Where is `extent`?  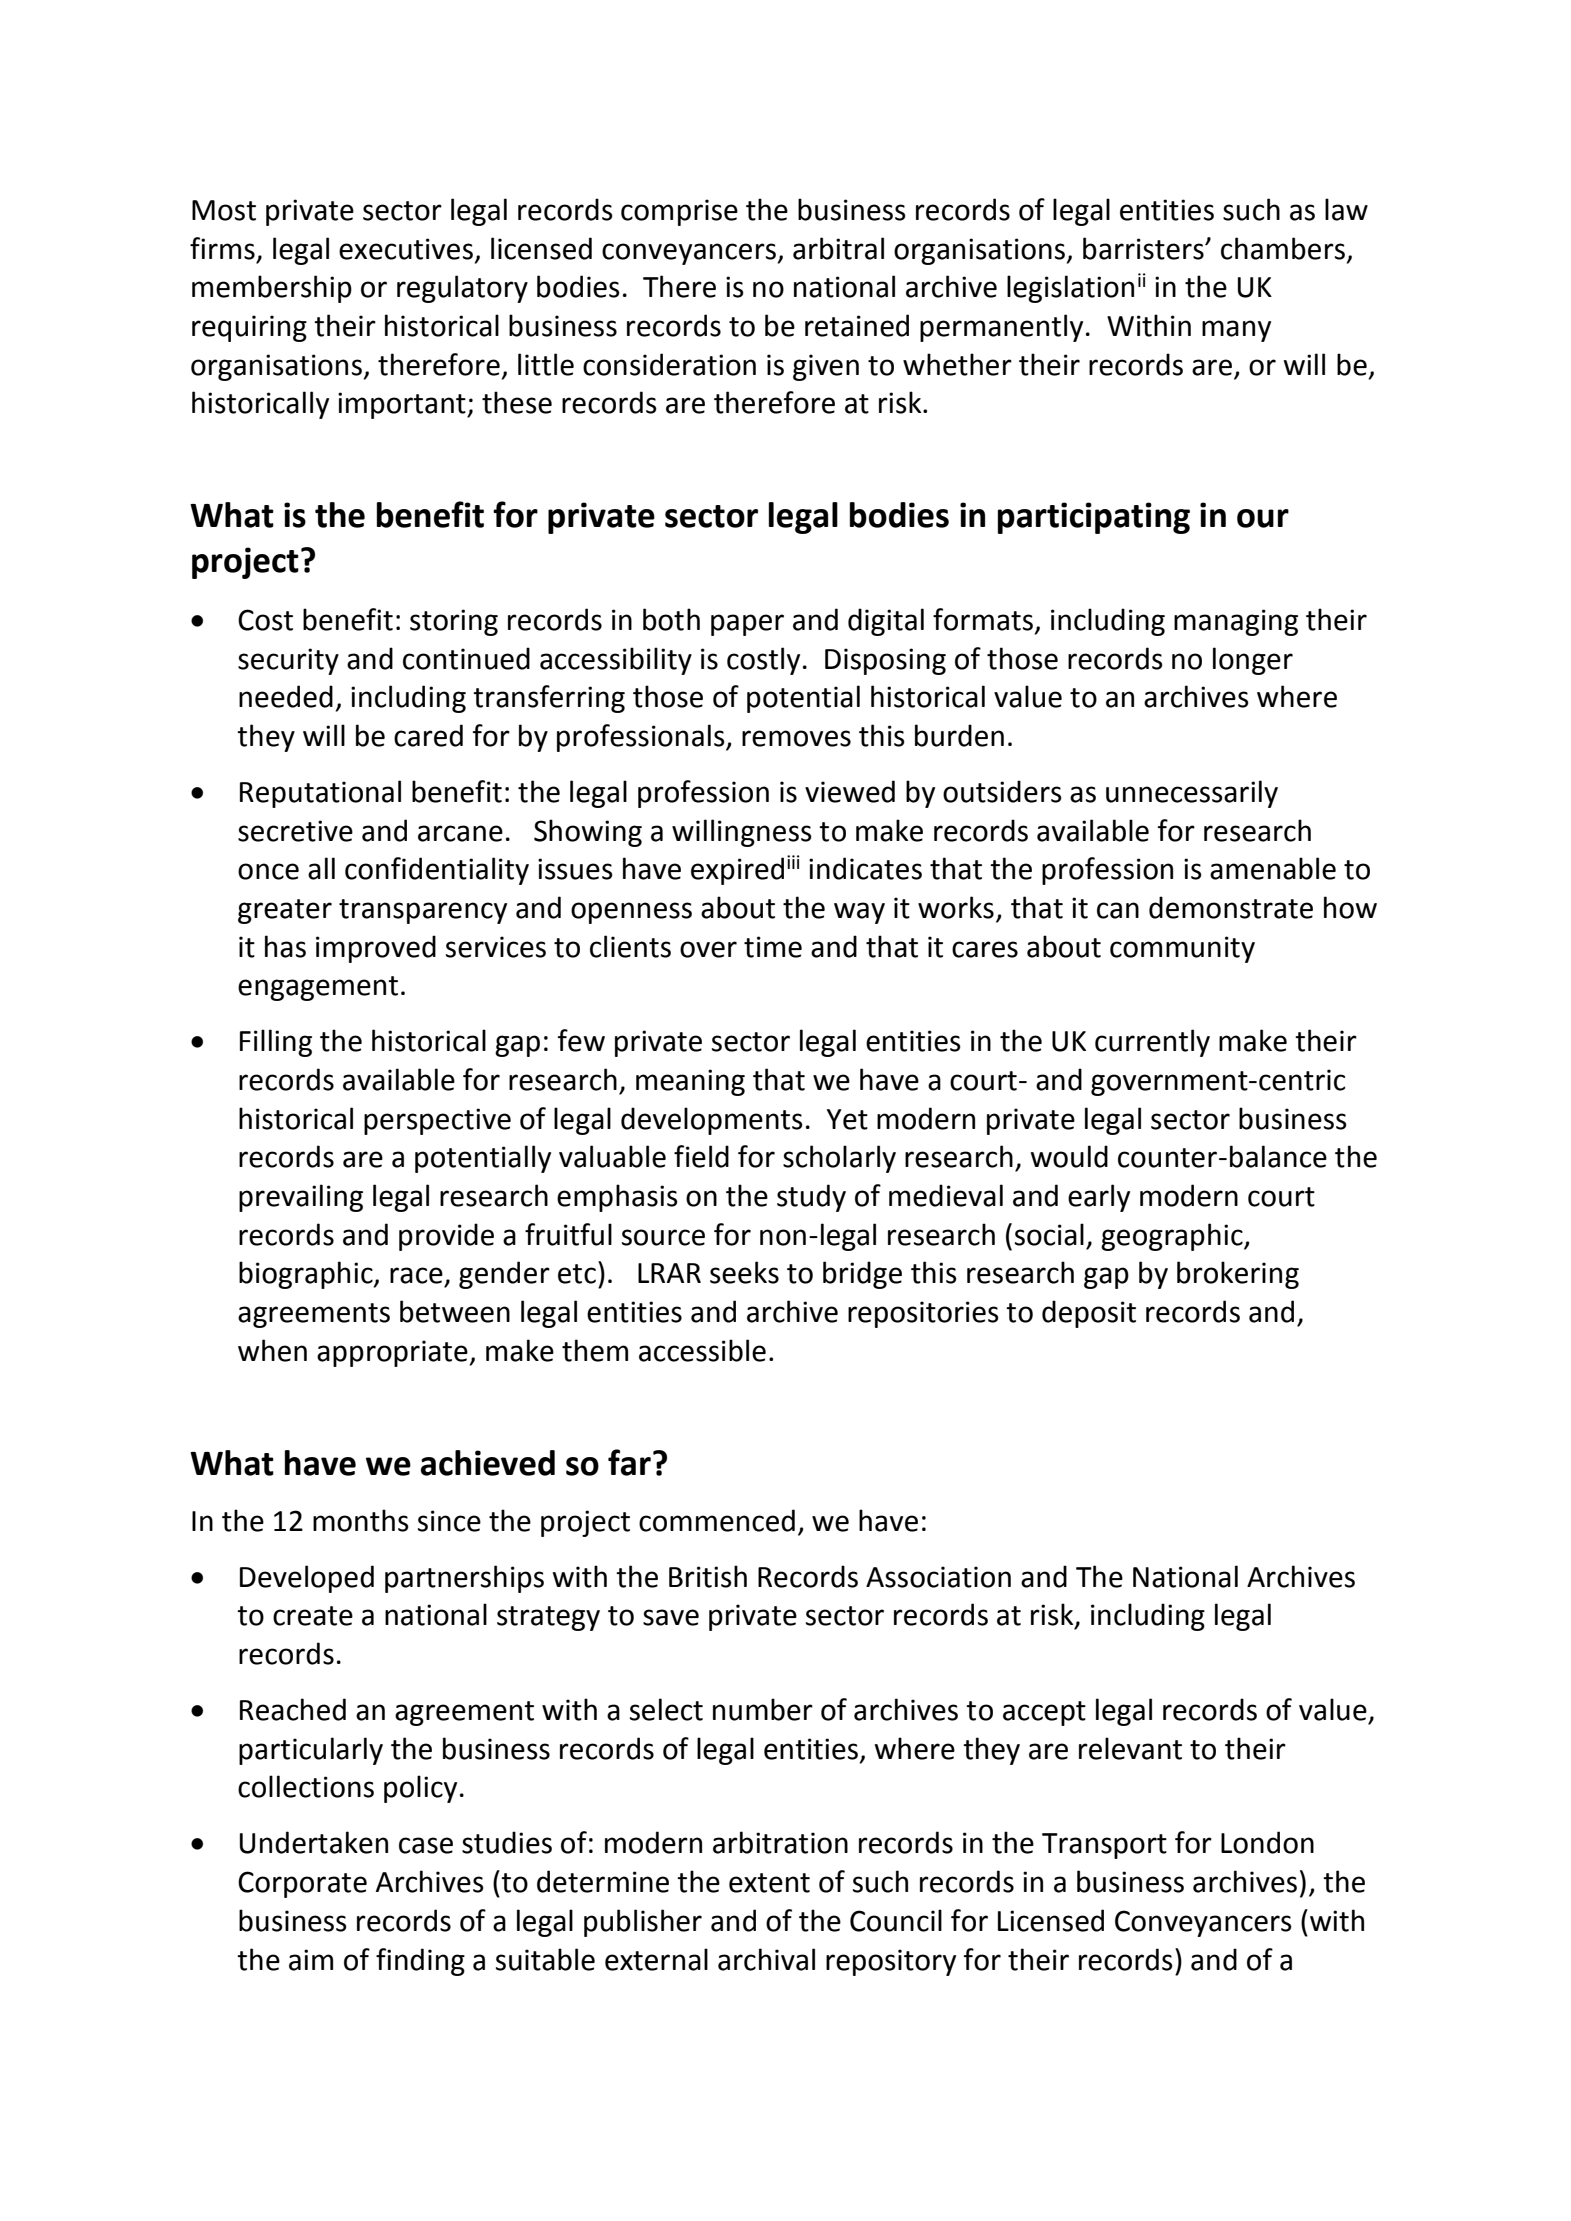
extent is located at coordinates (769, 1883).
